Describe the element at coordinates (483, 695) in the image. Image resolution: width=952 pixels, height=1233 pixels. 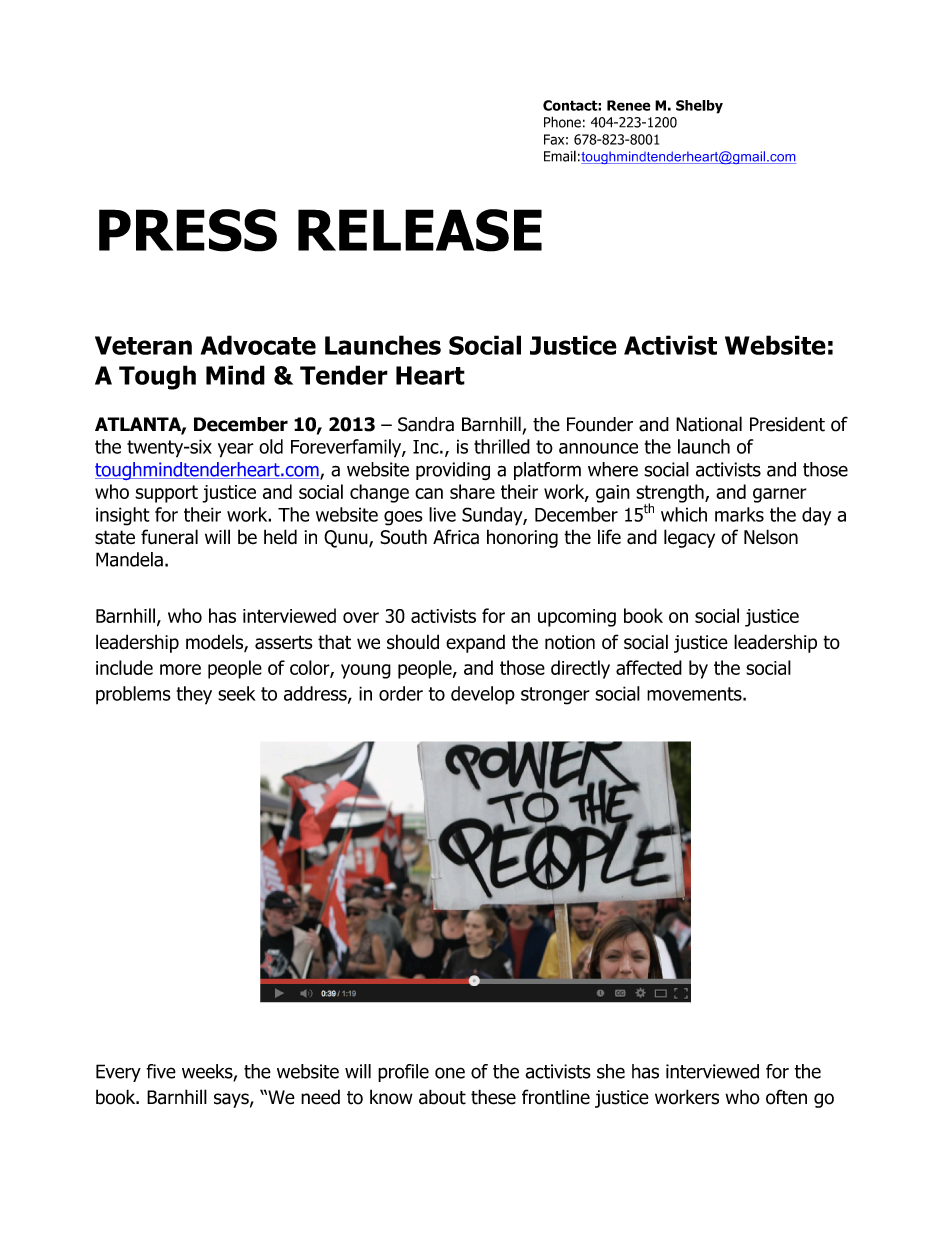
I see `develop` at that location.
